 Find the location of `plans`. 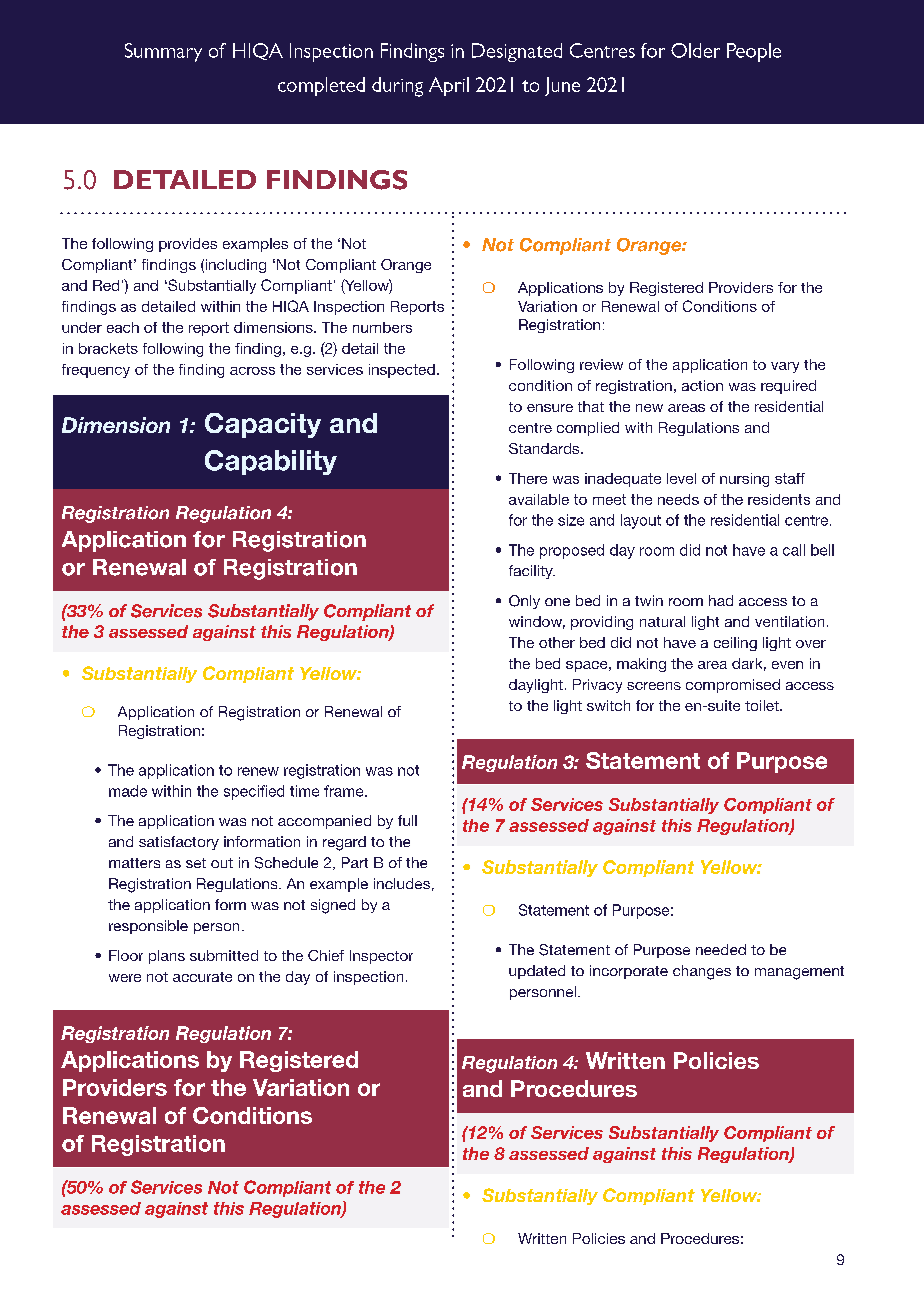

plans is located at coordinates (167, 957).
